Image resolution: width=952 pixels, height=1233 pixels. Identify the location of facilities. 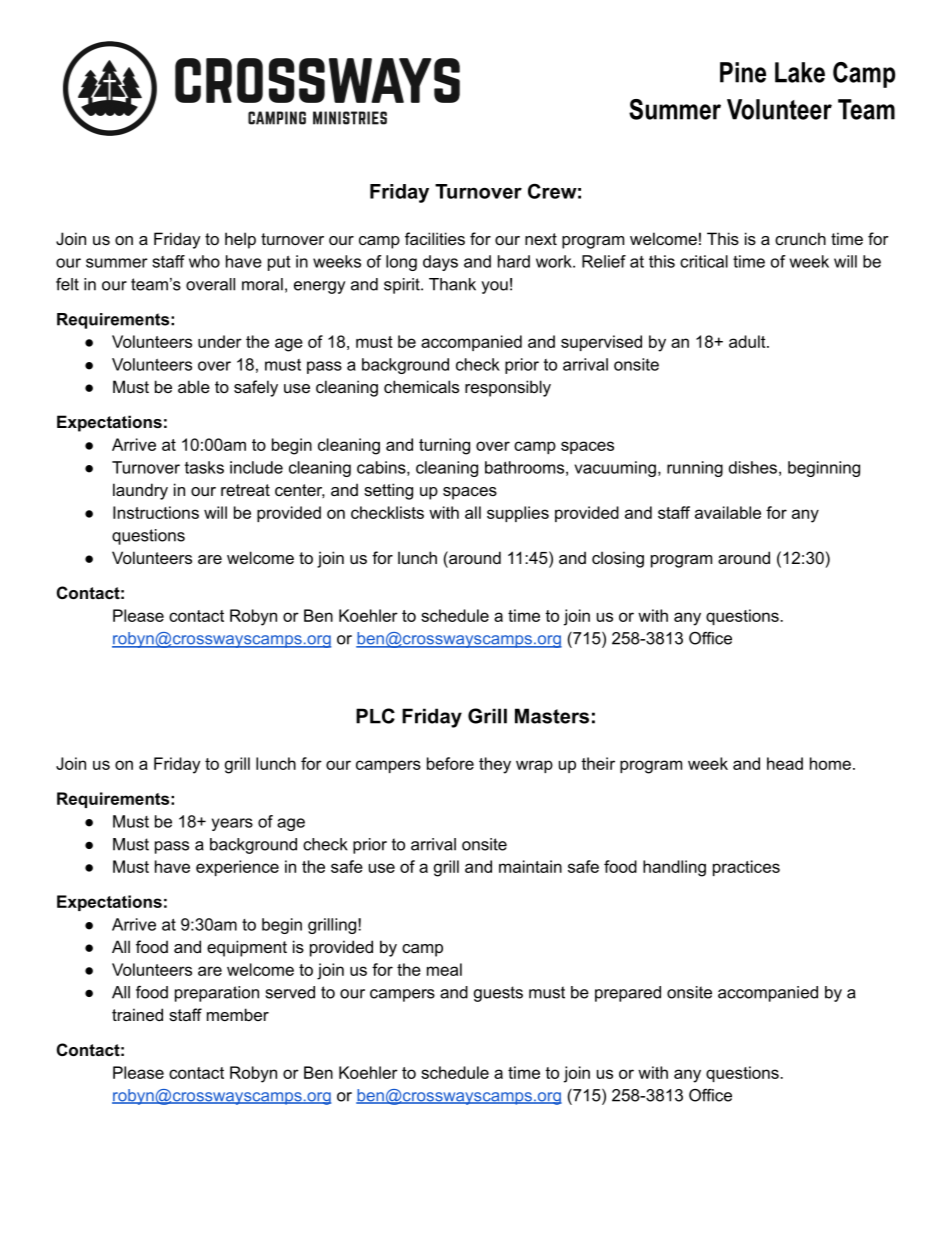
(435, 238).
